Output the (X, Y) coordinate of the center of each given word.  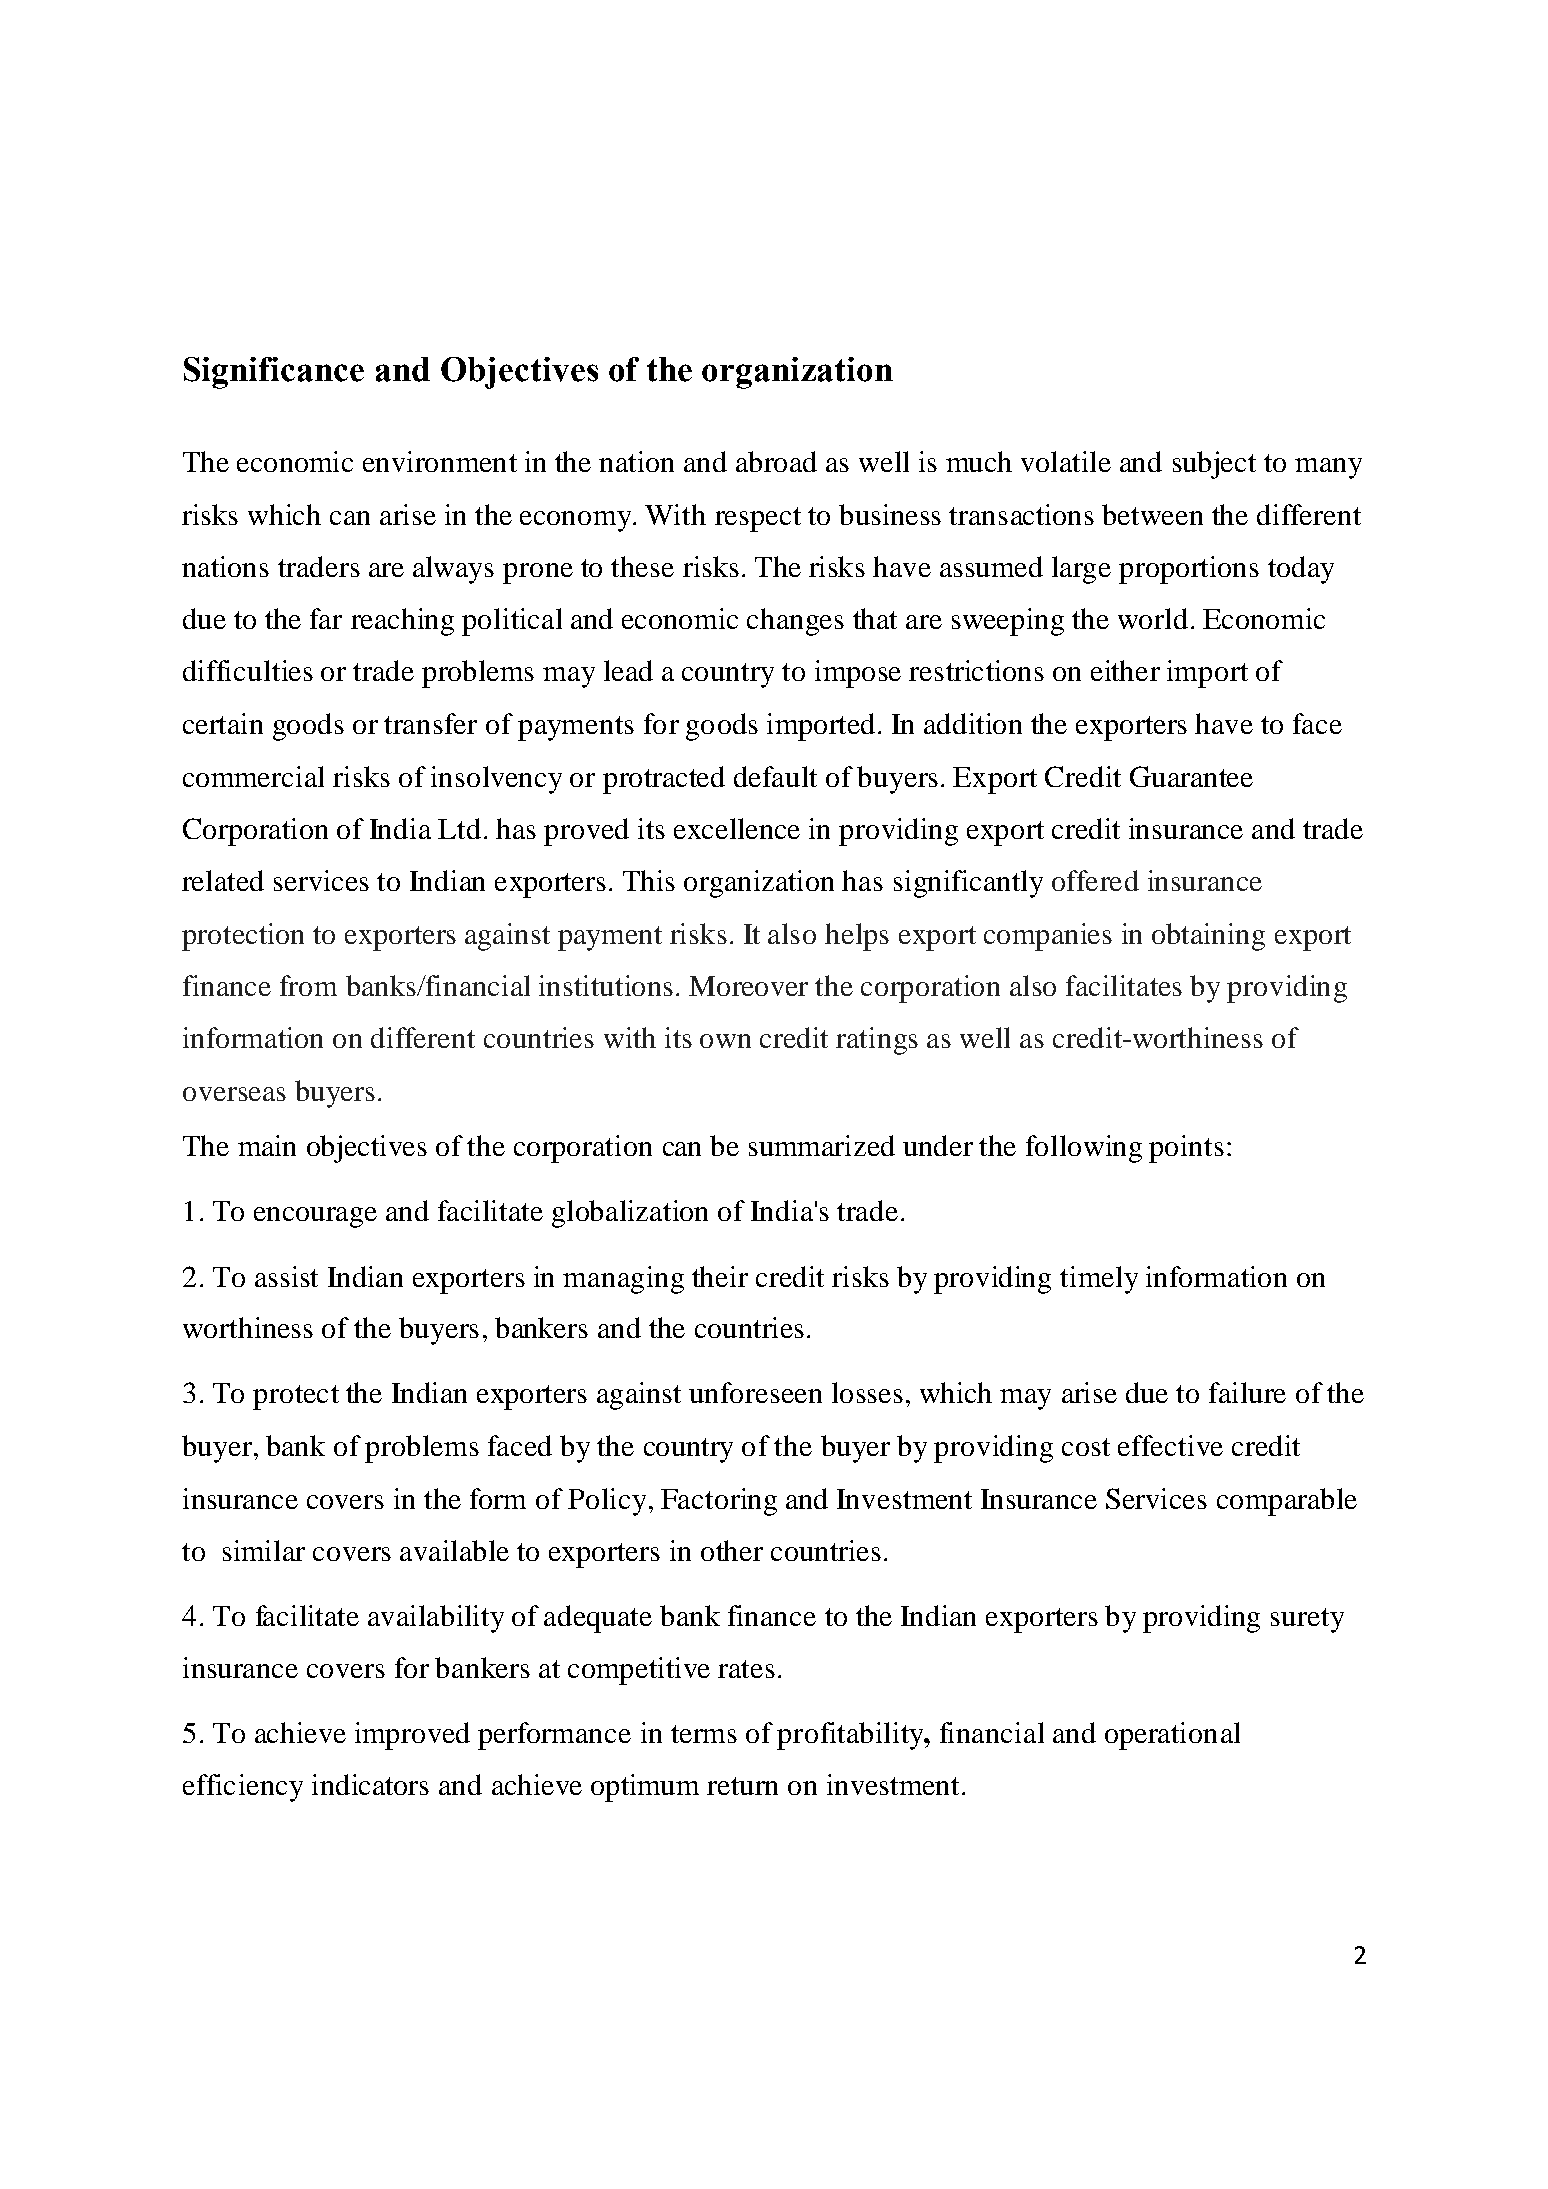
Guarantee (1191, 776)
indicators (370, 1784)
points (1186, 1149)
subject (1214, 465)
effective (1170, 1445)
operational (1172, 1736)
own (725, 1041)
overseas (234, 1094)
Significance (274, 373)
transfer (430, 723)
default (775, 776)
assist (286, 1276)
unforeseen (755, 1392)
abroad (776, 461)
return (742, 1786)
